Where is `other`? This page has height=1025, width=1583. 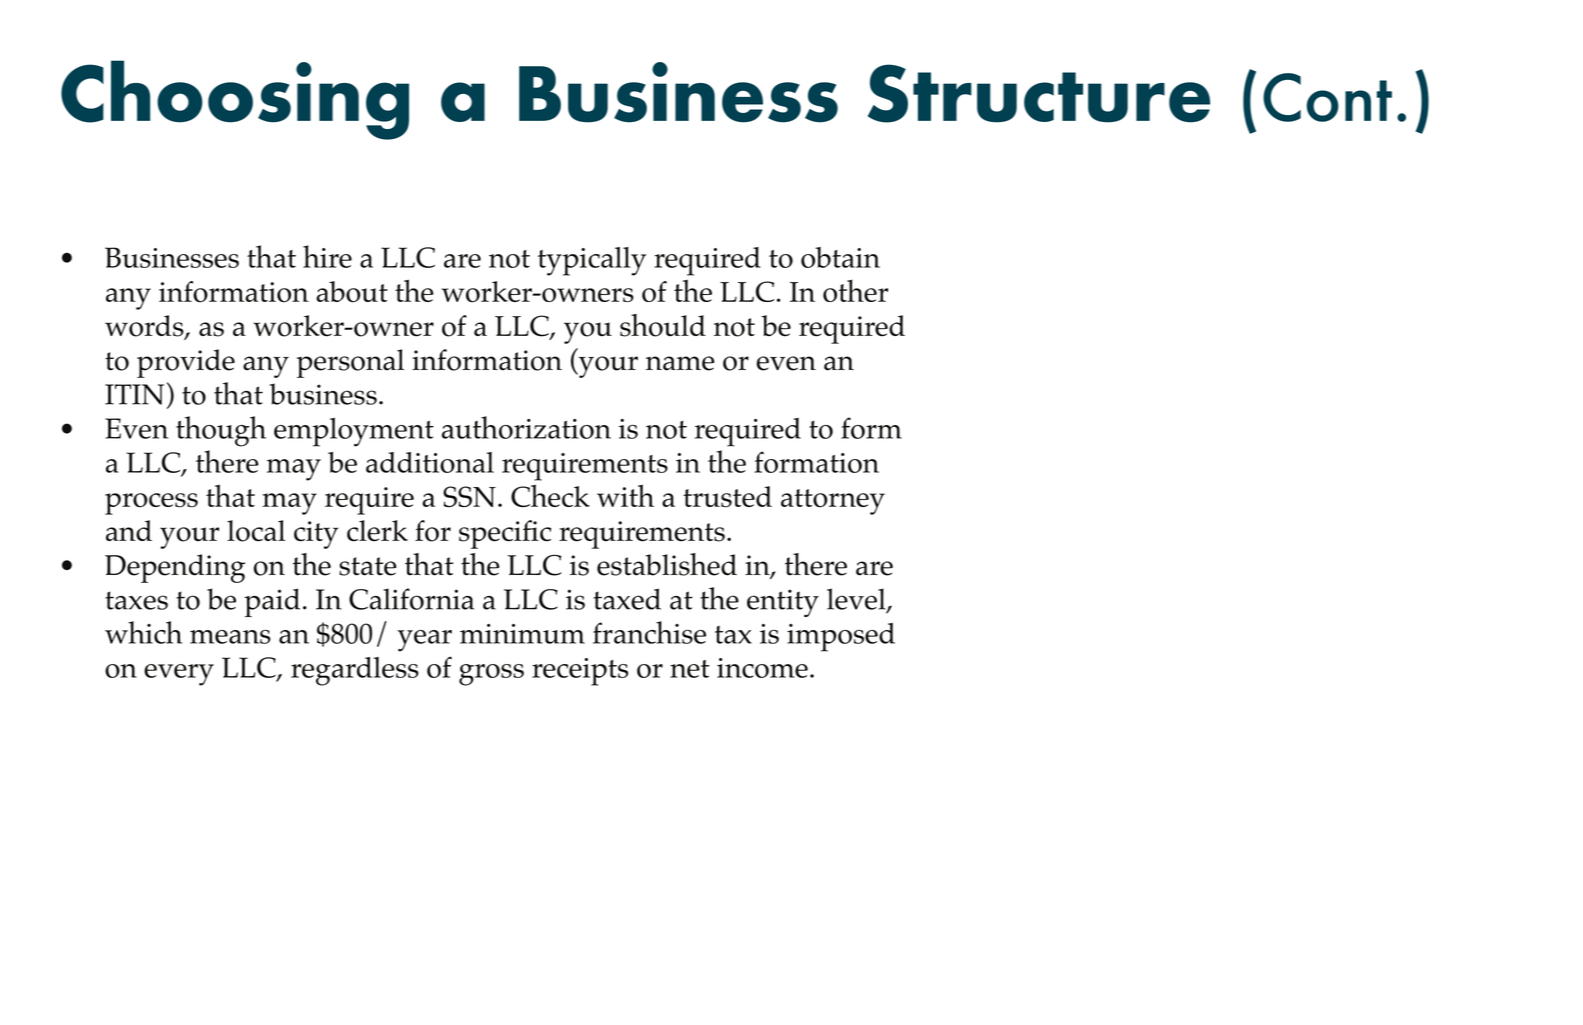
other is located at coordinates (855, 290).
